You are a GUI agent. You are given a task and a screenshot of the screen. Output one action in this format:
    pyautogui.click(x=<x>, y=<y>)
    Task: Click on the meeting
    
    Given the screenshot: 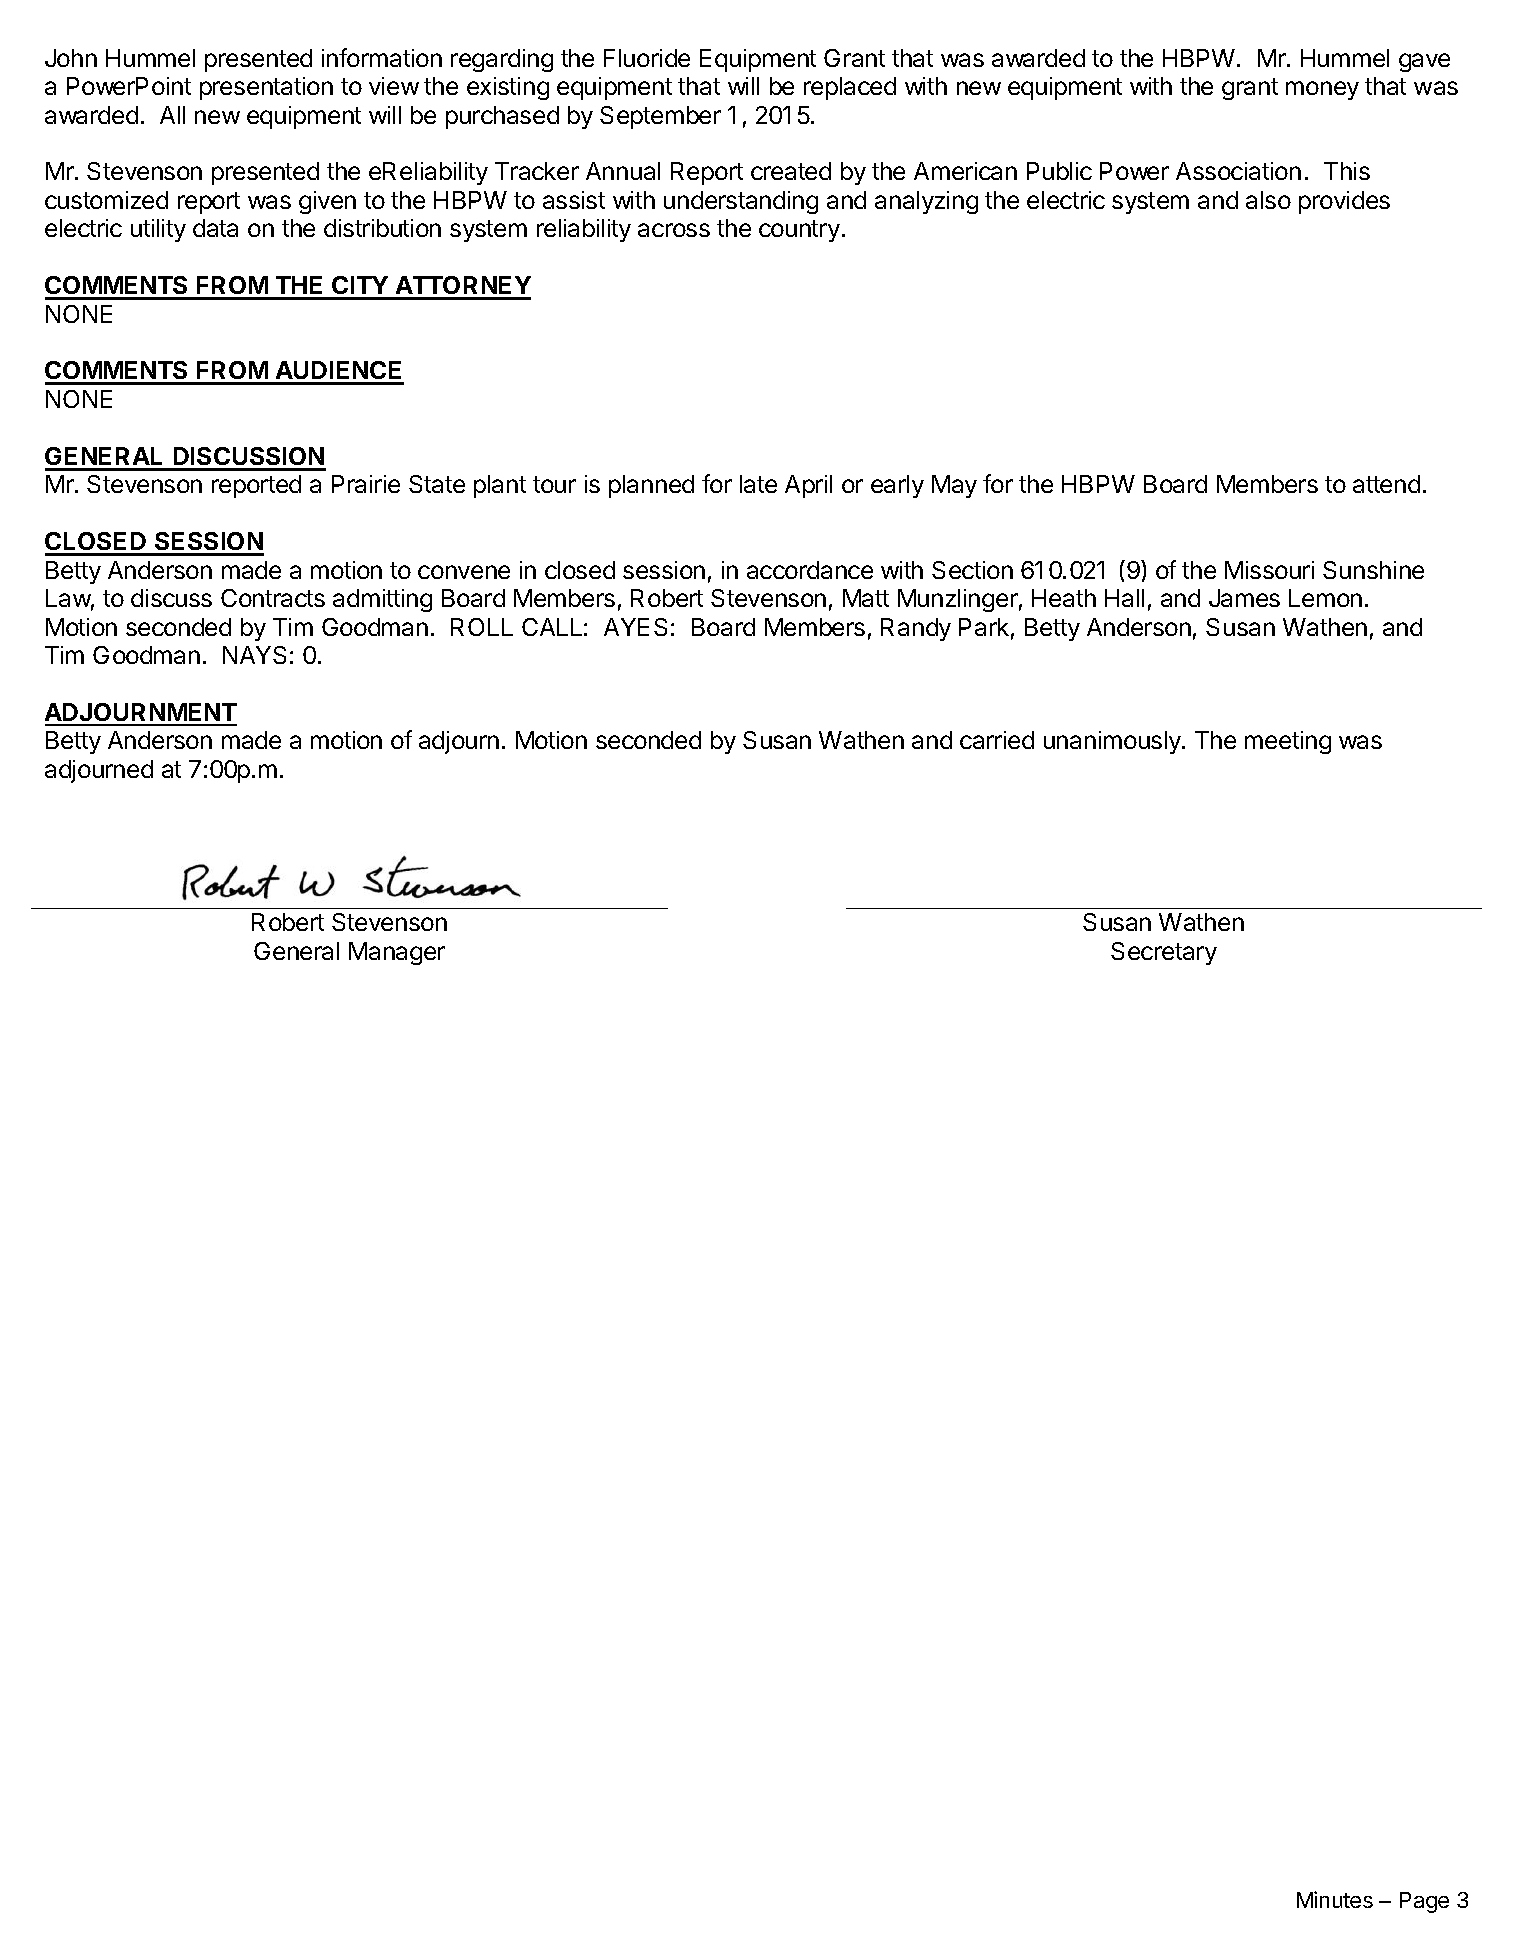 What is the action you would take?
    pyautogui.click(x=1288, y=742)
